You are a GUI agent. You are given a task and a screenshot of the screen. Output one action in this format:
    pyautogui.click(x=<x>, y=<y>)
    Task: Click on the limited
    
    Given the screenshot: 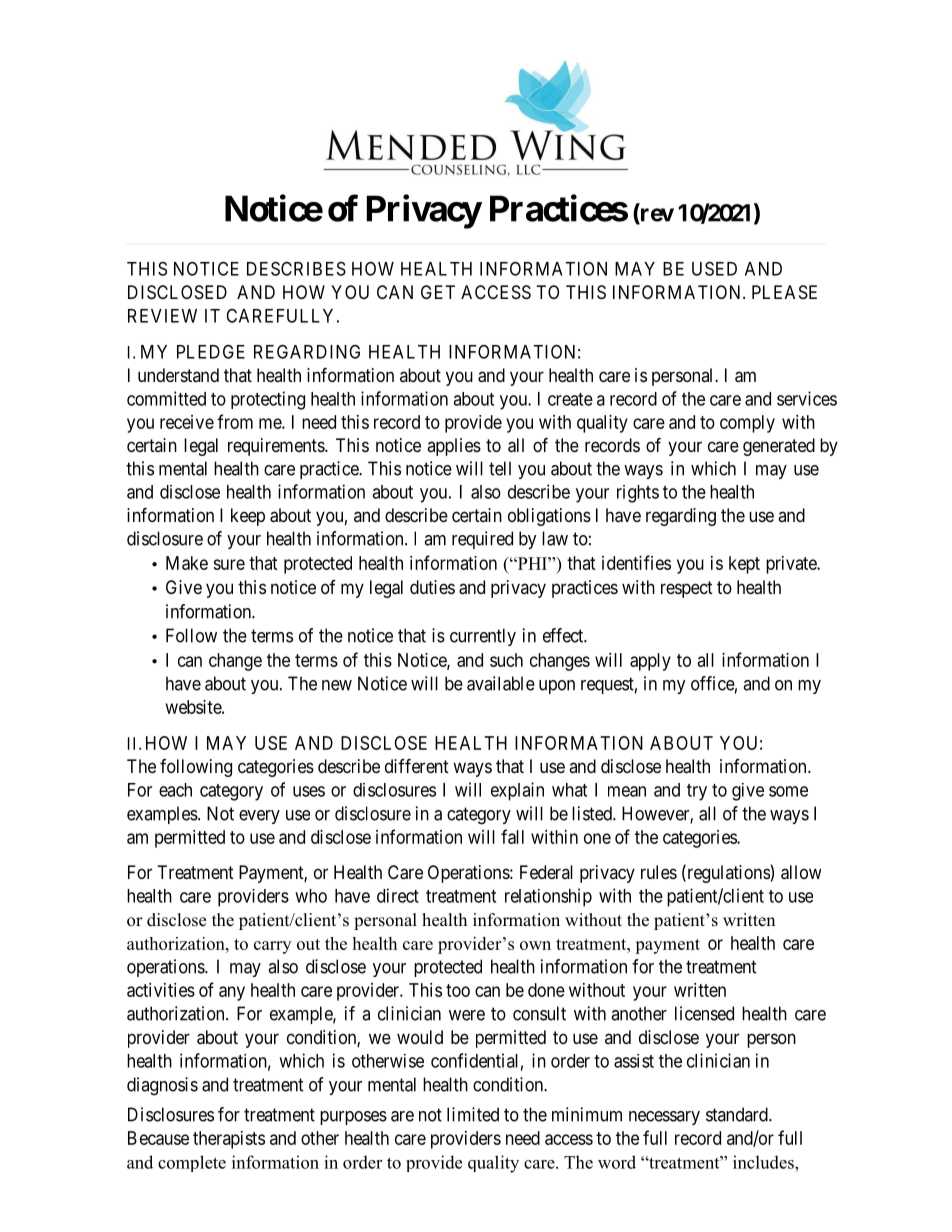 What is the action you would take?
    pyautogui.click(x=473, y=1114)
